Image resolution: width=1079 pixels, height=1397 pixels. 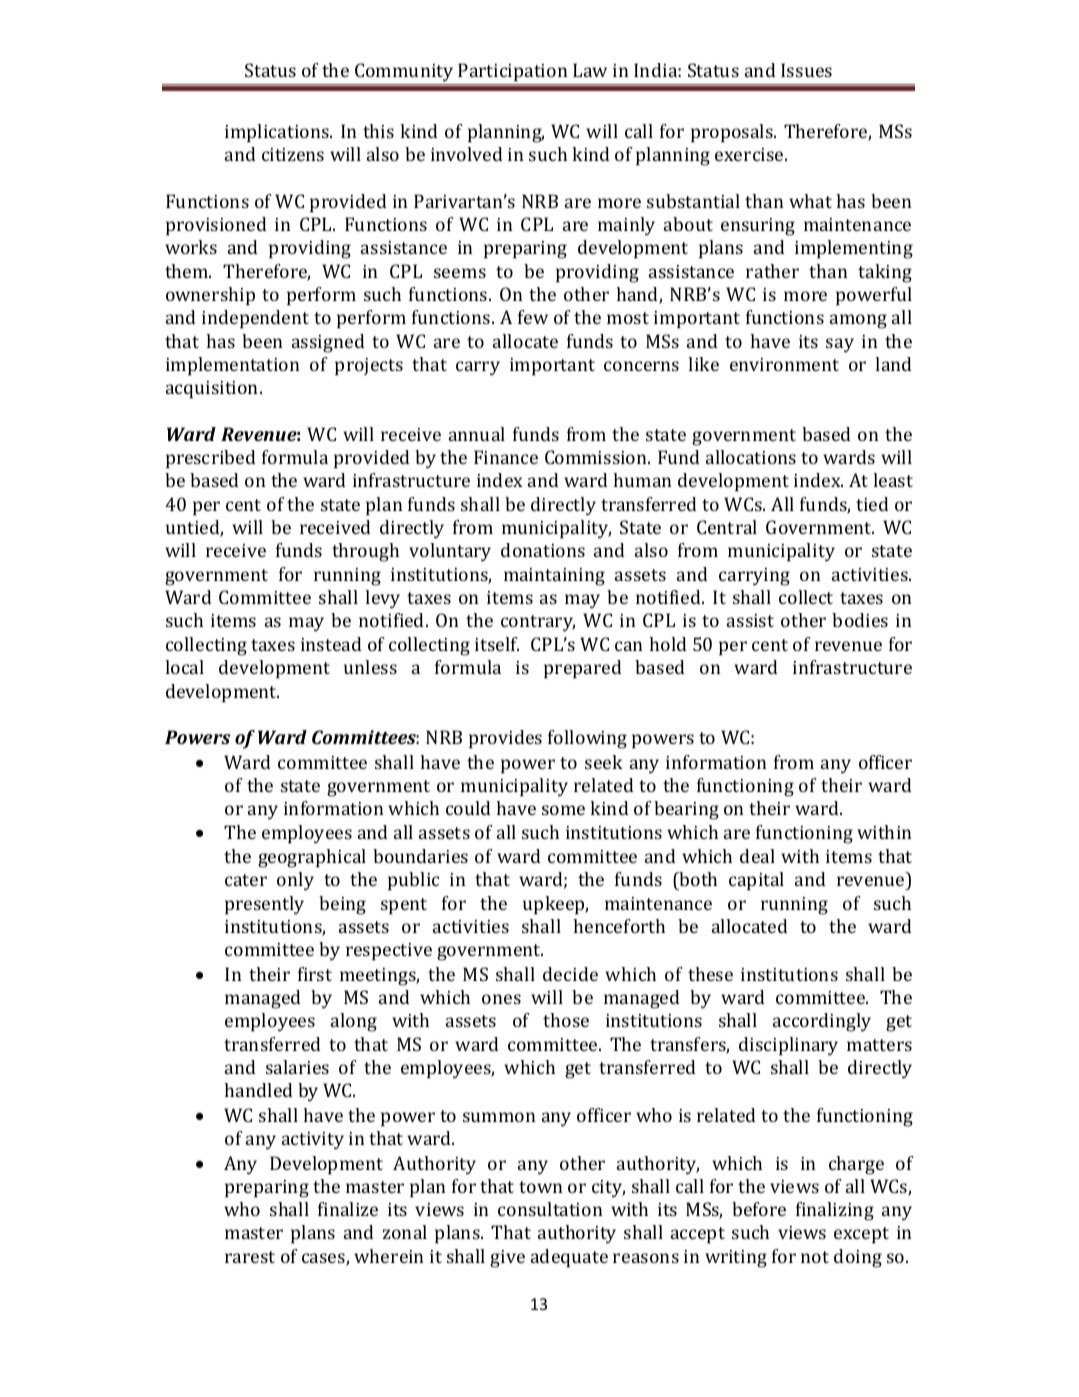 What do you see at coordinates (250, 1257) in the screenshot?
I see `rarest` at bounding box center [250, 1257].
